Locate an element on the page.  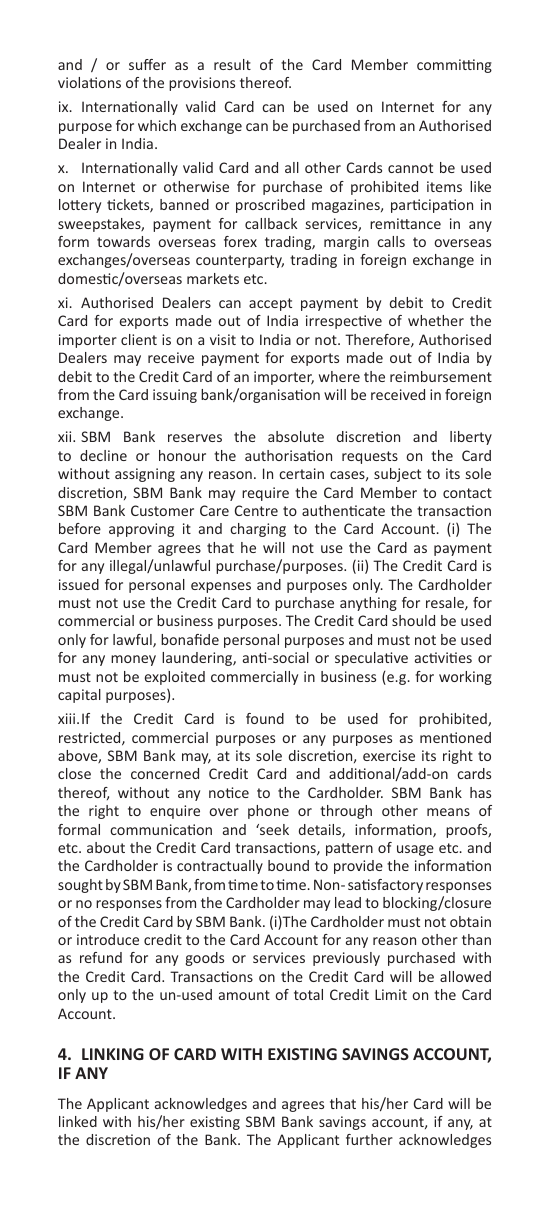
LINKING is located at coordinates (113, 1054).
